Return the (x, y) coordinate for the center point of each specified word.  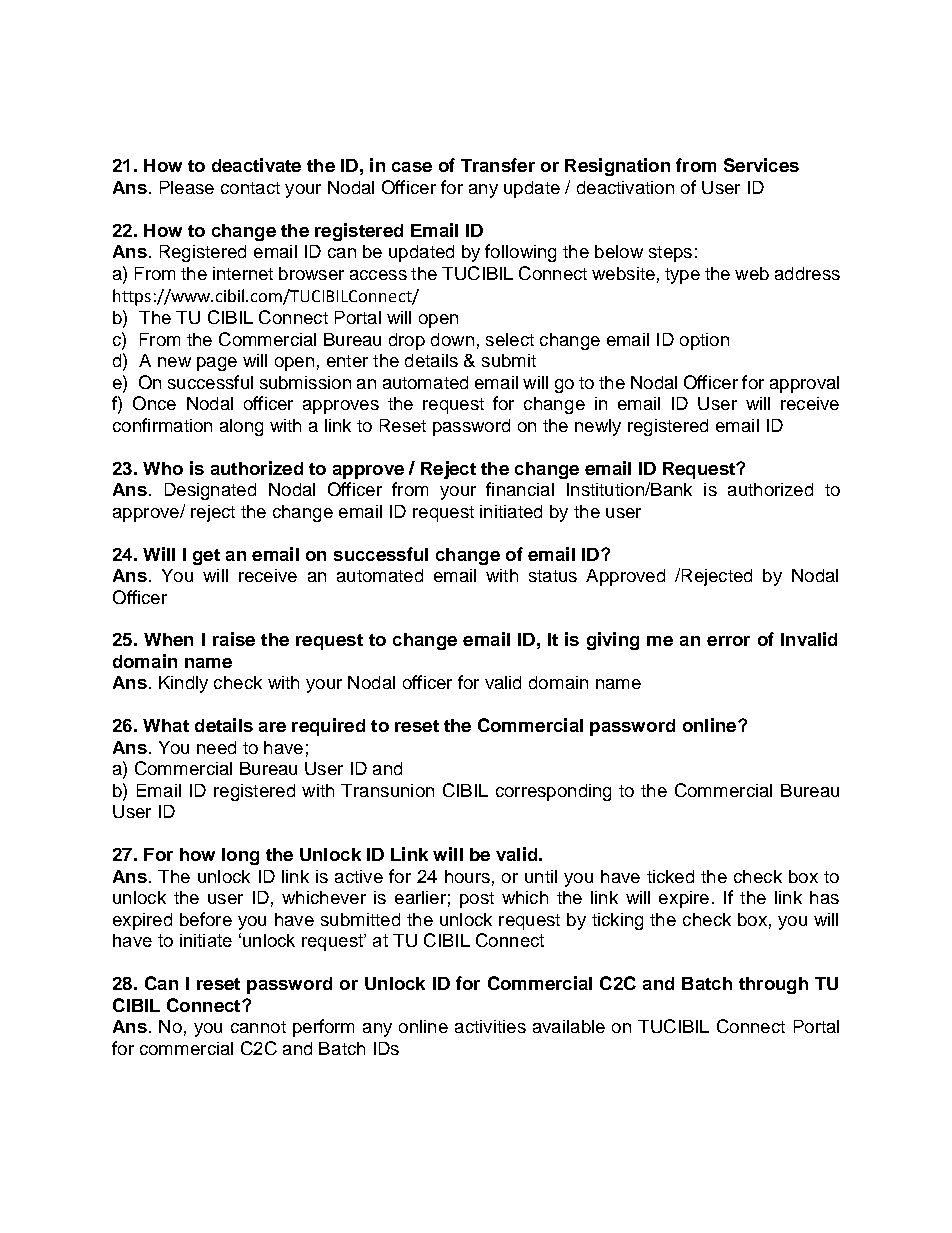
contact (250, 188)
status (553, 576)
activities (490, 1026)
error (728, 641)
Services (761, 165)
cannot (258, 1027)
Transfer (498, 165)
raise (234, 639)
